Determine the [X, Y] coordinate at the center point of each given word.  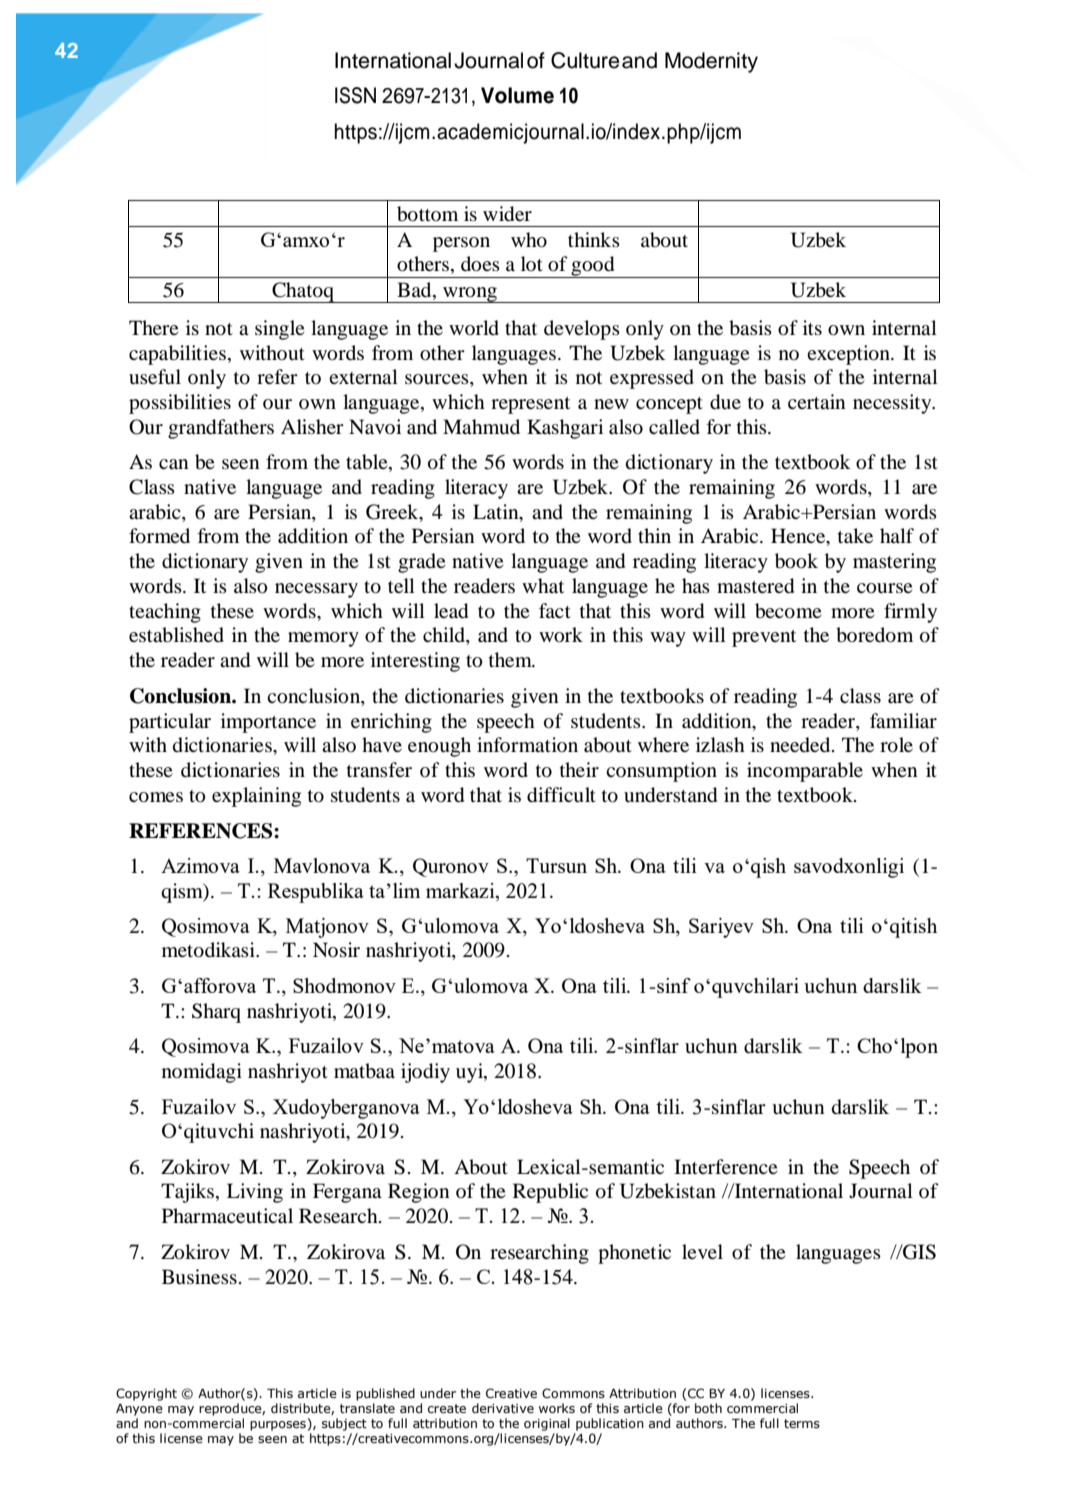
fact [555, 610]
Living [255, 1193]
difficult [561, 795]
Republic [550, 1193]
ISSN [355, 95]
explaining [256, 797]
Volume [517, 95]
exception [850, 355]
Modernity [711, 62]
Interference [726, 1166]
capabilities [177, 355]
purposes [278, 1426]
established [176, 635]
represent [530, 405]
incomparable [805, 772]
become [788, 611]
